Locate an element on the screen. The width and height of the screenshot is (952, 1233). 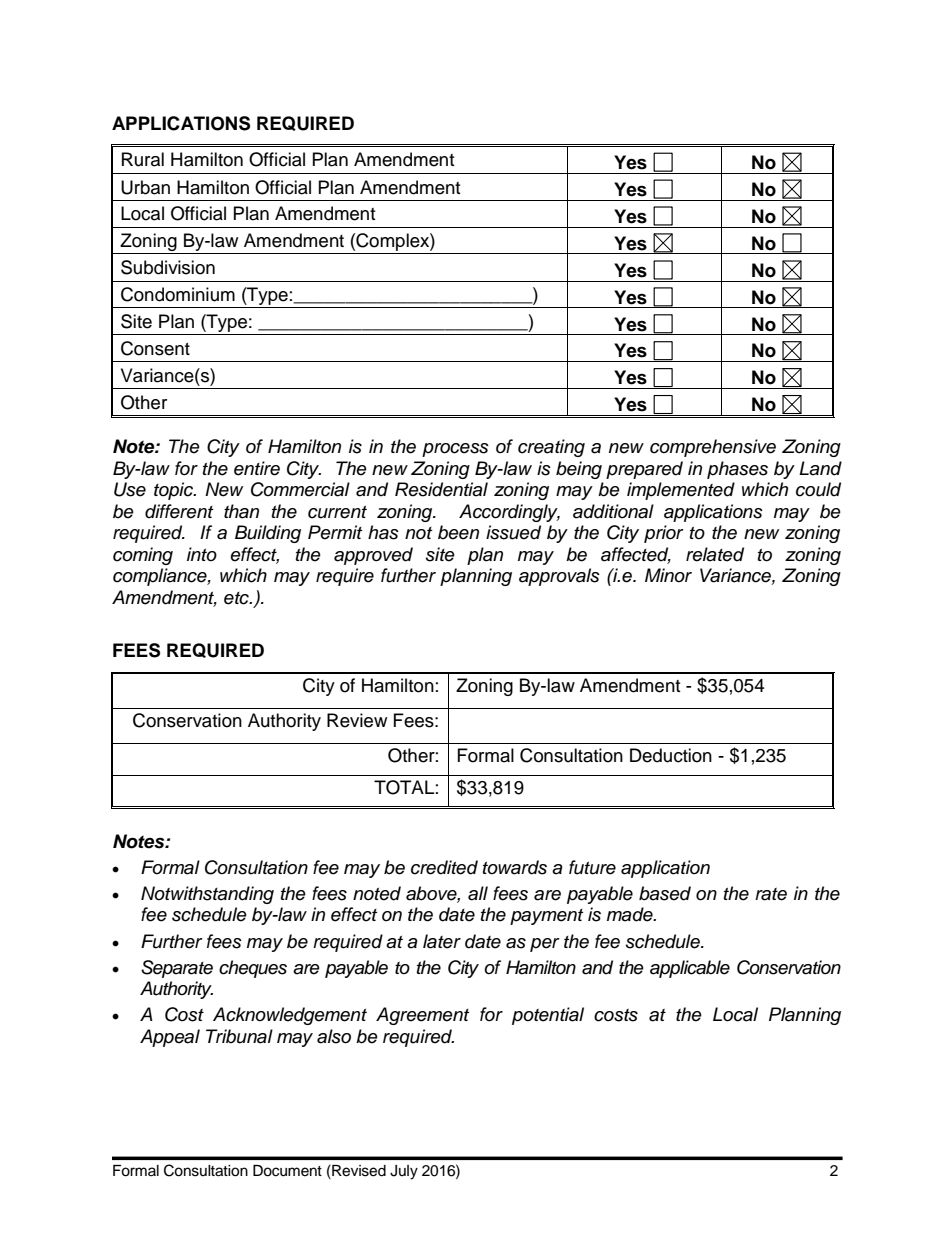
Urban is located at coordinates (145, 187).
